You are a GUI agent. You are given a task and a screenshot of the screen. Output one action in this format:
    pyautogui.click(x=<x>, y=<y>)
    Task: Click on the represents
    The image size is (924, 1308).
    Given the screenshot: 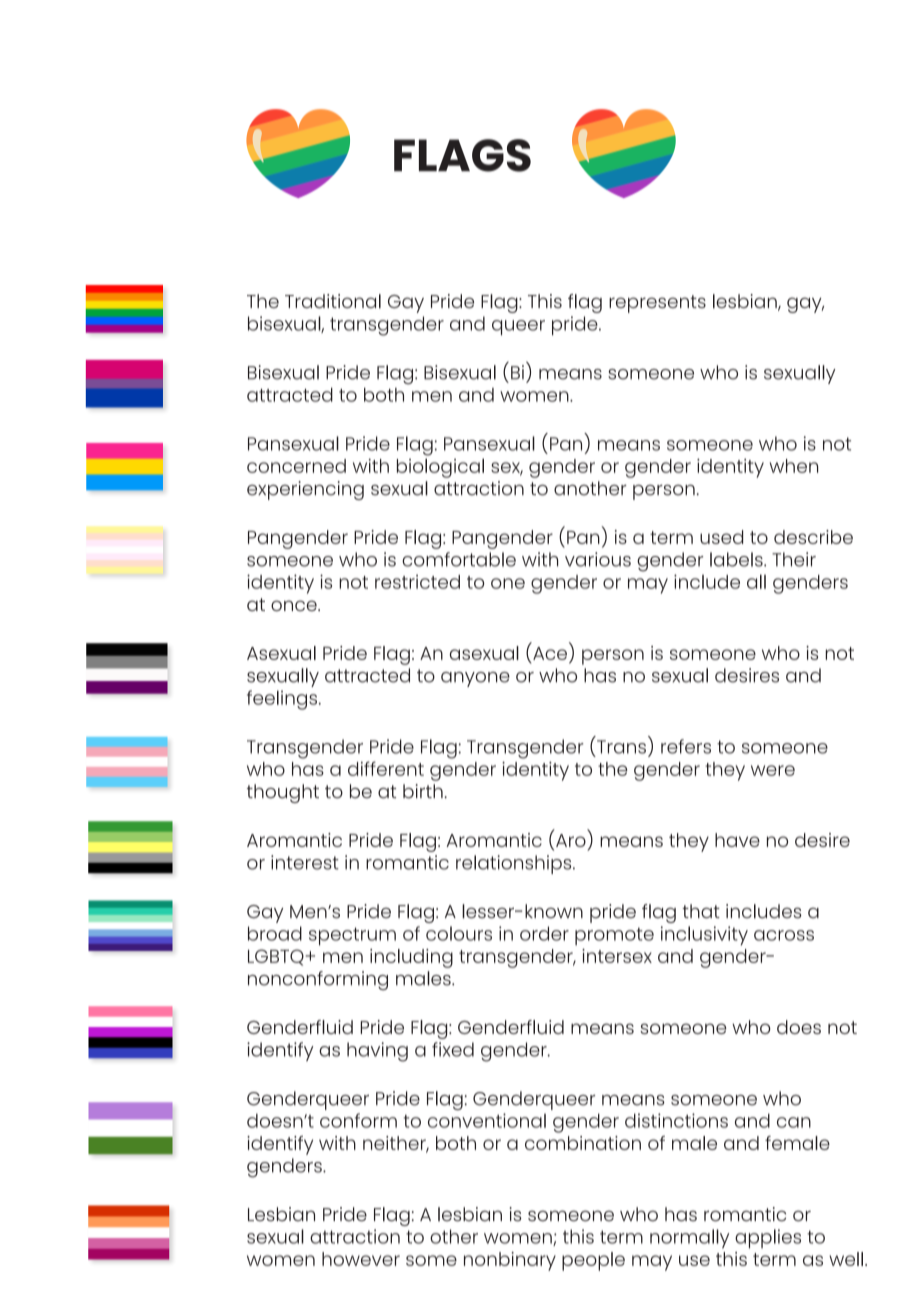 What is the action you would take?
    pyautogui.click(x=657, y=304)
